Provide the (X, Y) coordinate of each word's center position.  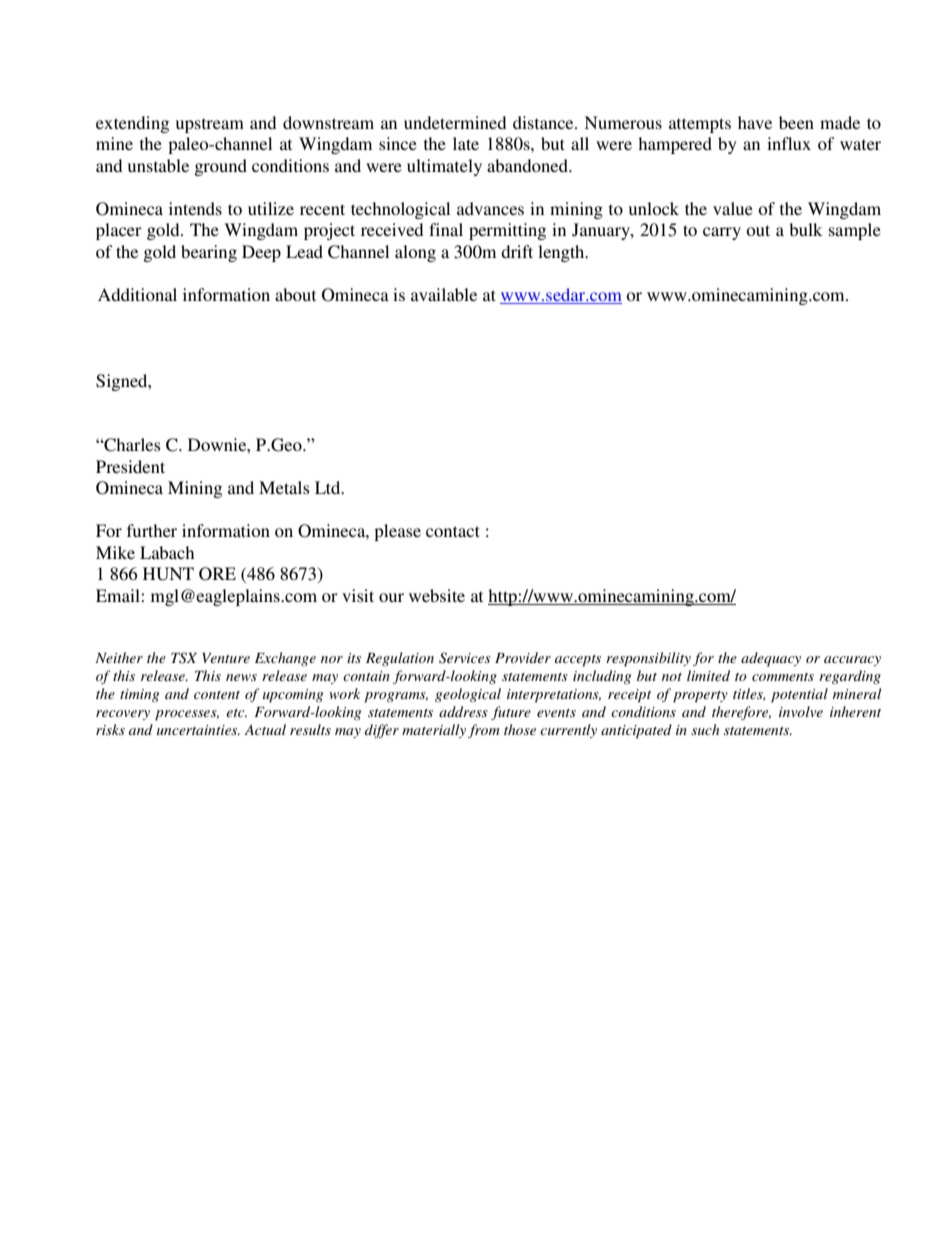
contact (453, 531)
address (463, 711)
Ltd (329, 487)
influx (789, 143)
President (130, 466)
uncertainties (198, 730)
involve (801, 711)
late (466, 143)
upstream (210, 125)
